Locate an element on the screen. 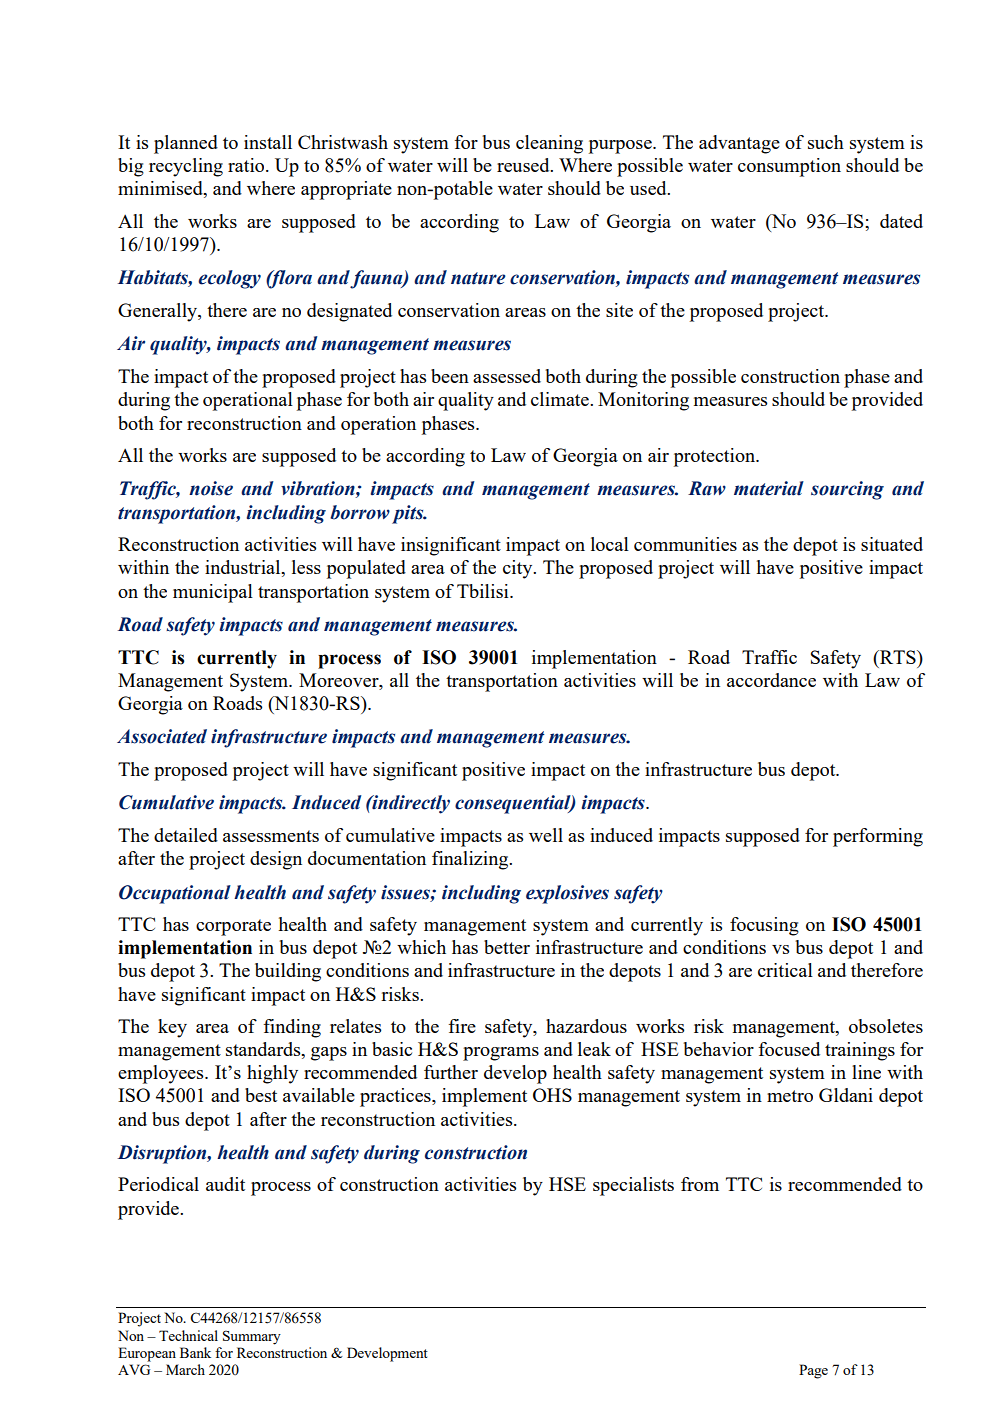 The width and height of the screenshot is (994, 1406). key is located at coordinates (172, 1028).
